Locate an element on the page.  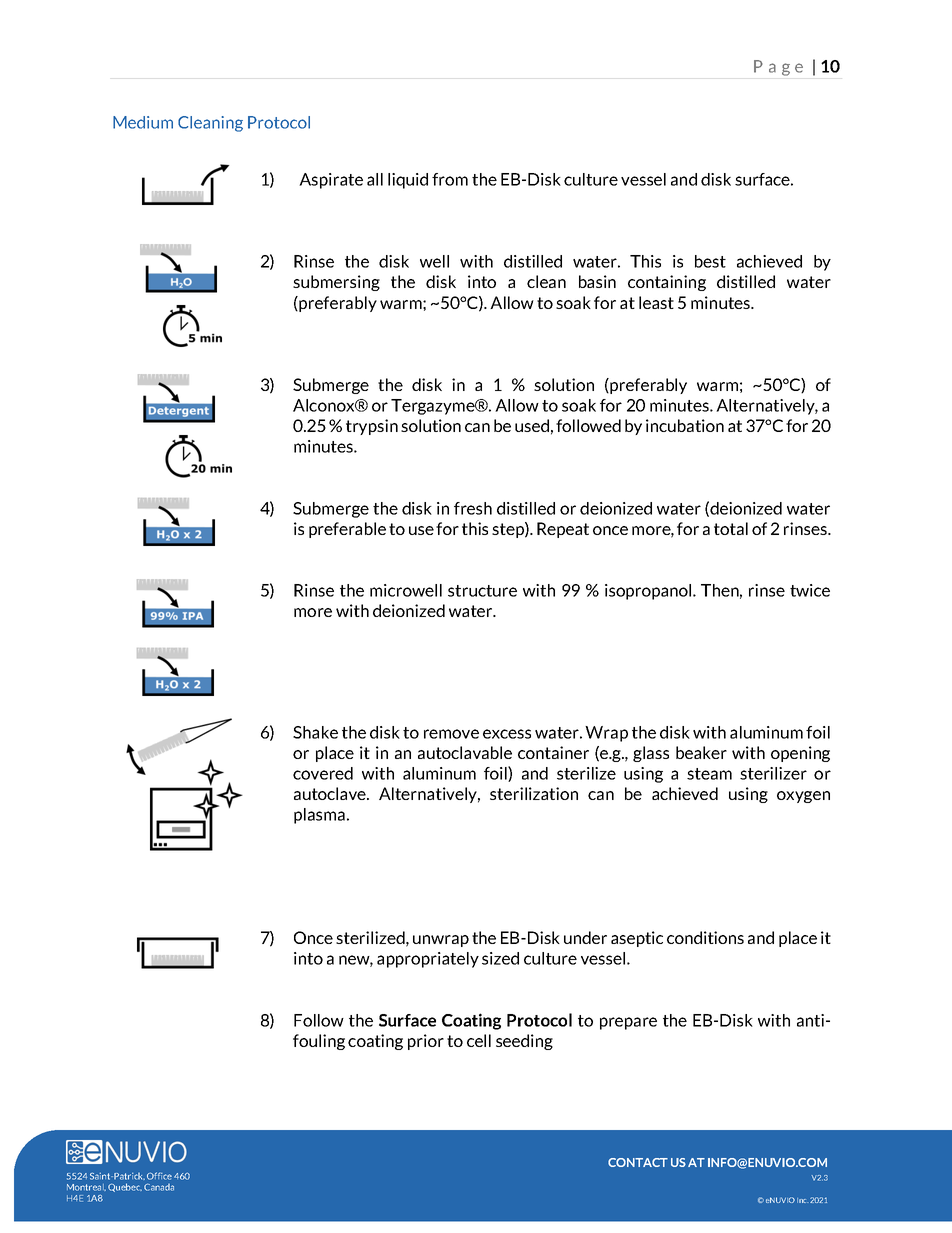
Medium is located at coordinates (143, 122).
